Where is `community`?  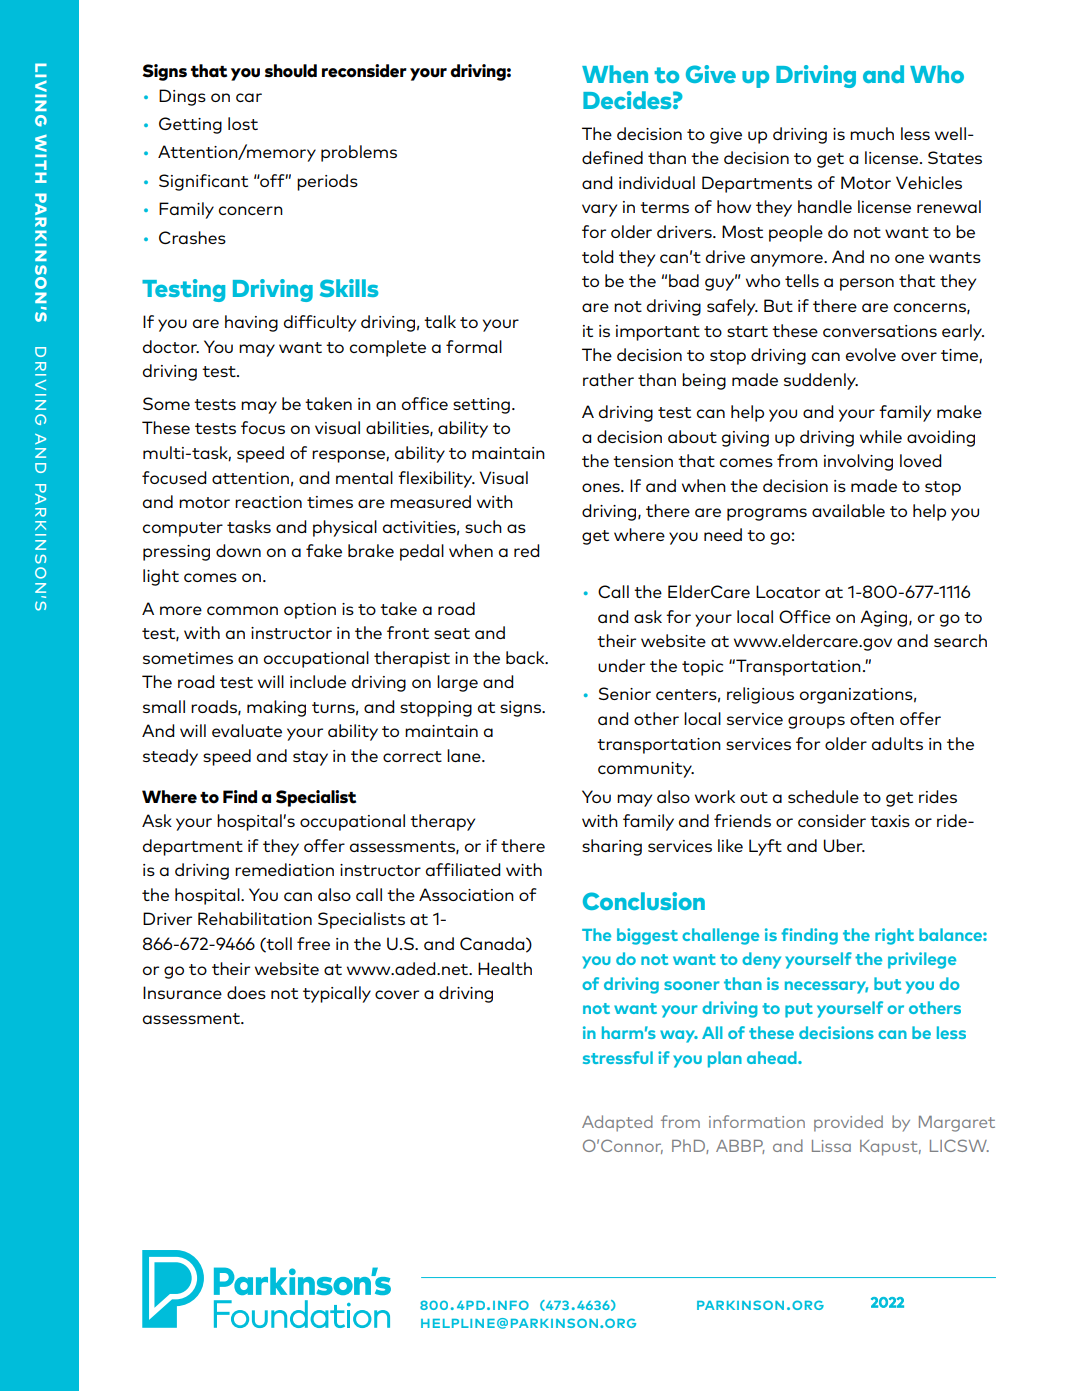
community is located at coordinates (646, 770).
